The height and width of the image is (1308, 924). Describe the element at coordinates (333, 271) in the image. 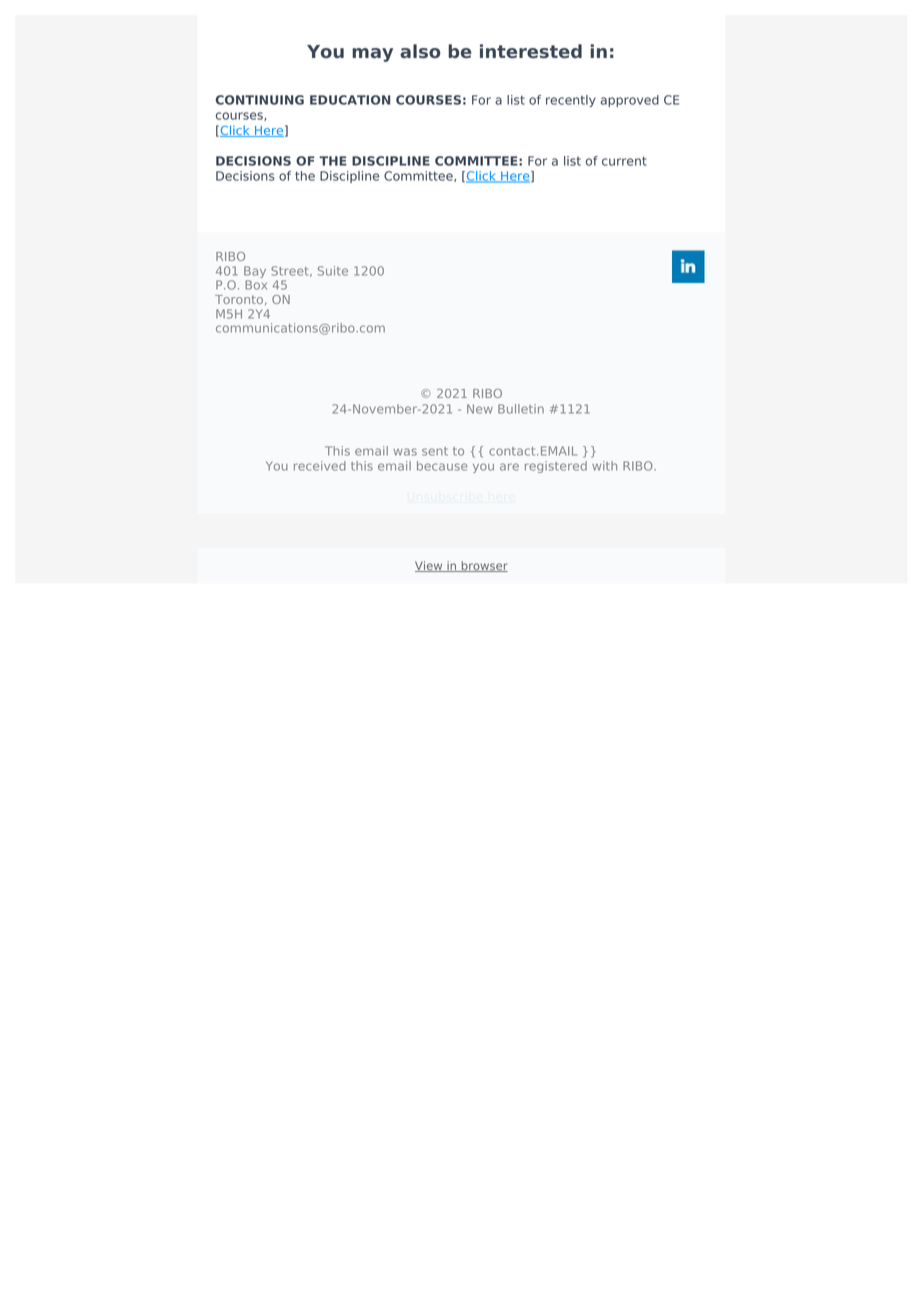

I see `Suite` at that location.
